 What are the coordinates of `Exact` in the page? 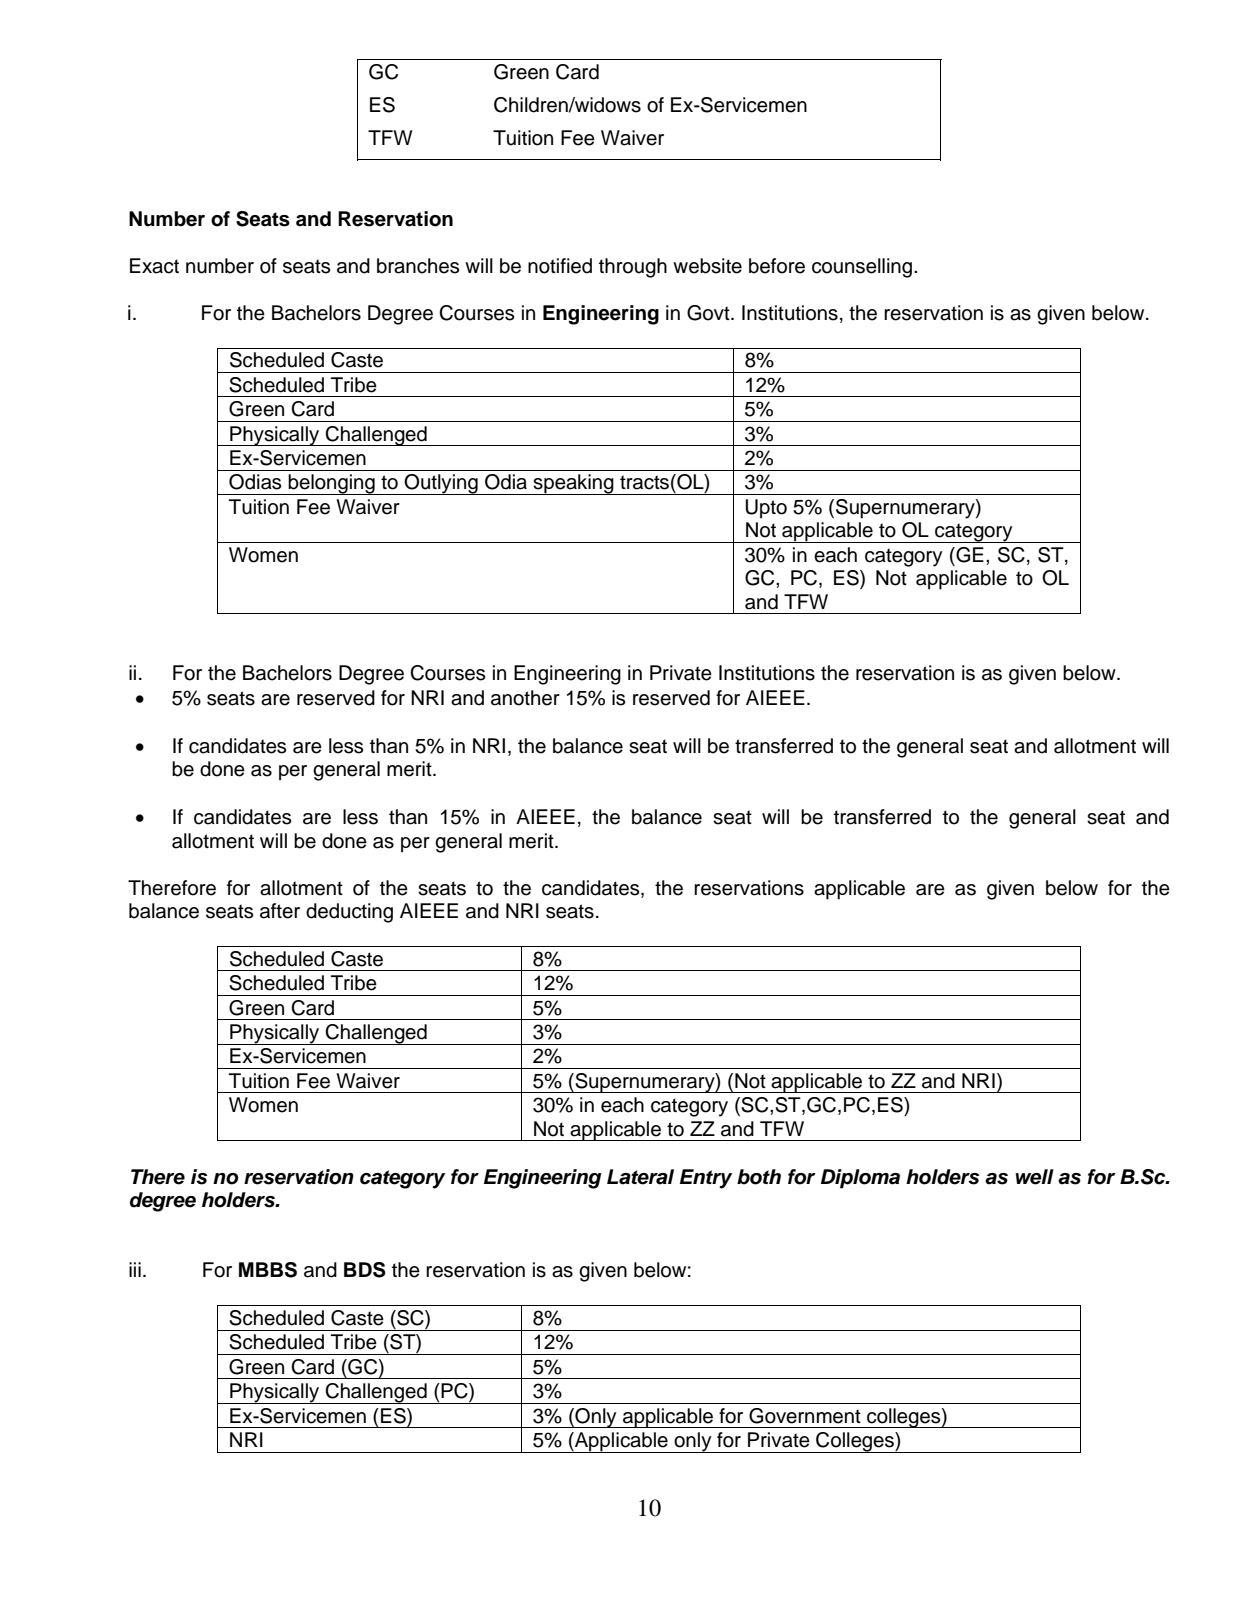 It's located at (154, 266).
